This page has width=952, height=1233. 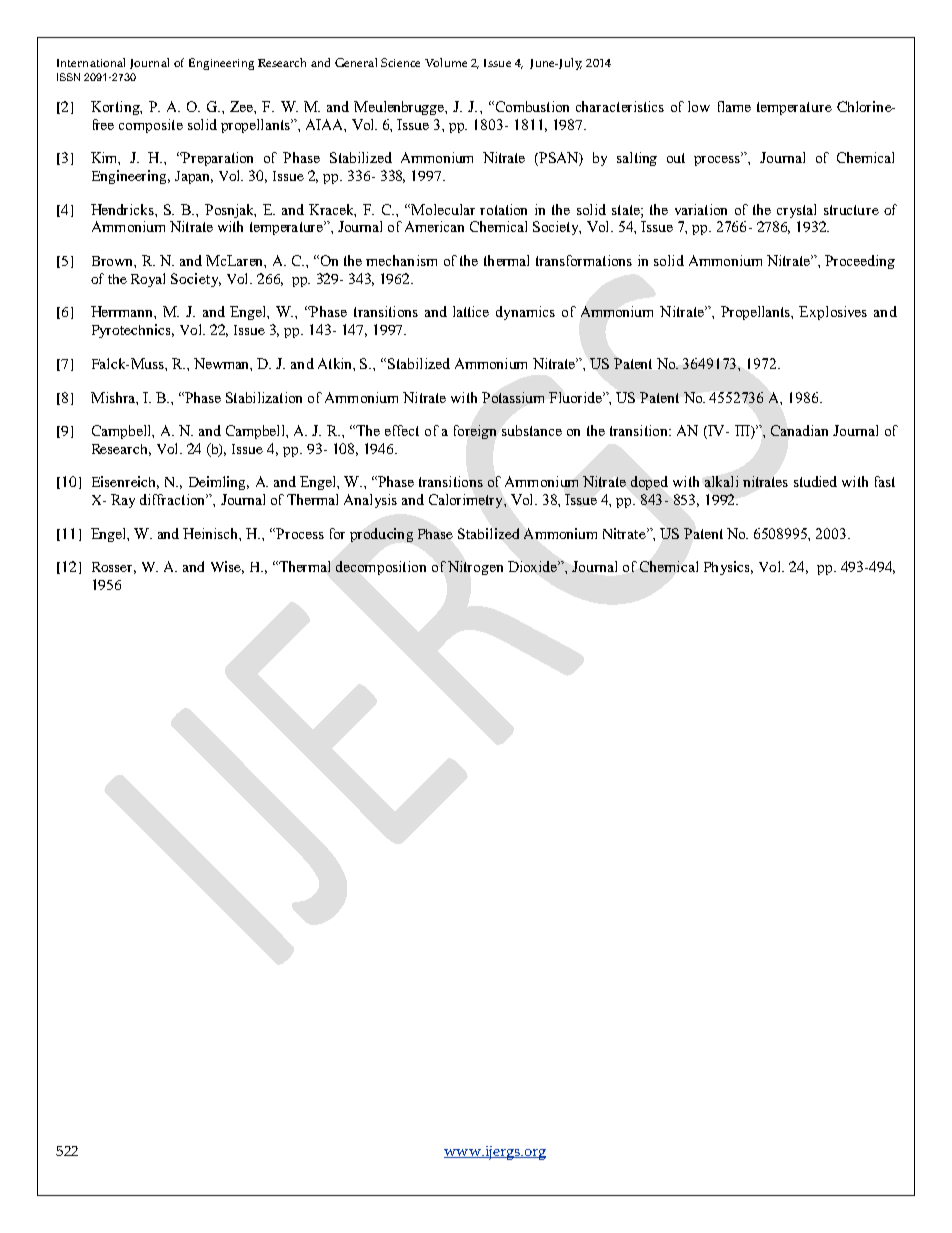 What do you see at coordinates (174, 499) in the page?
I see `diffraction` at bounding box center [174, 499].
